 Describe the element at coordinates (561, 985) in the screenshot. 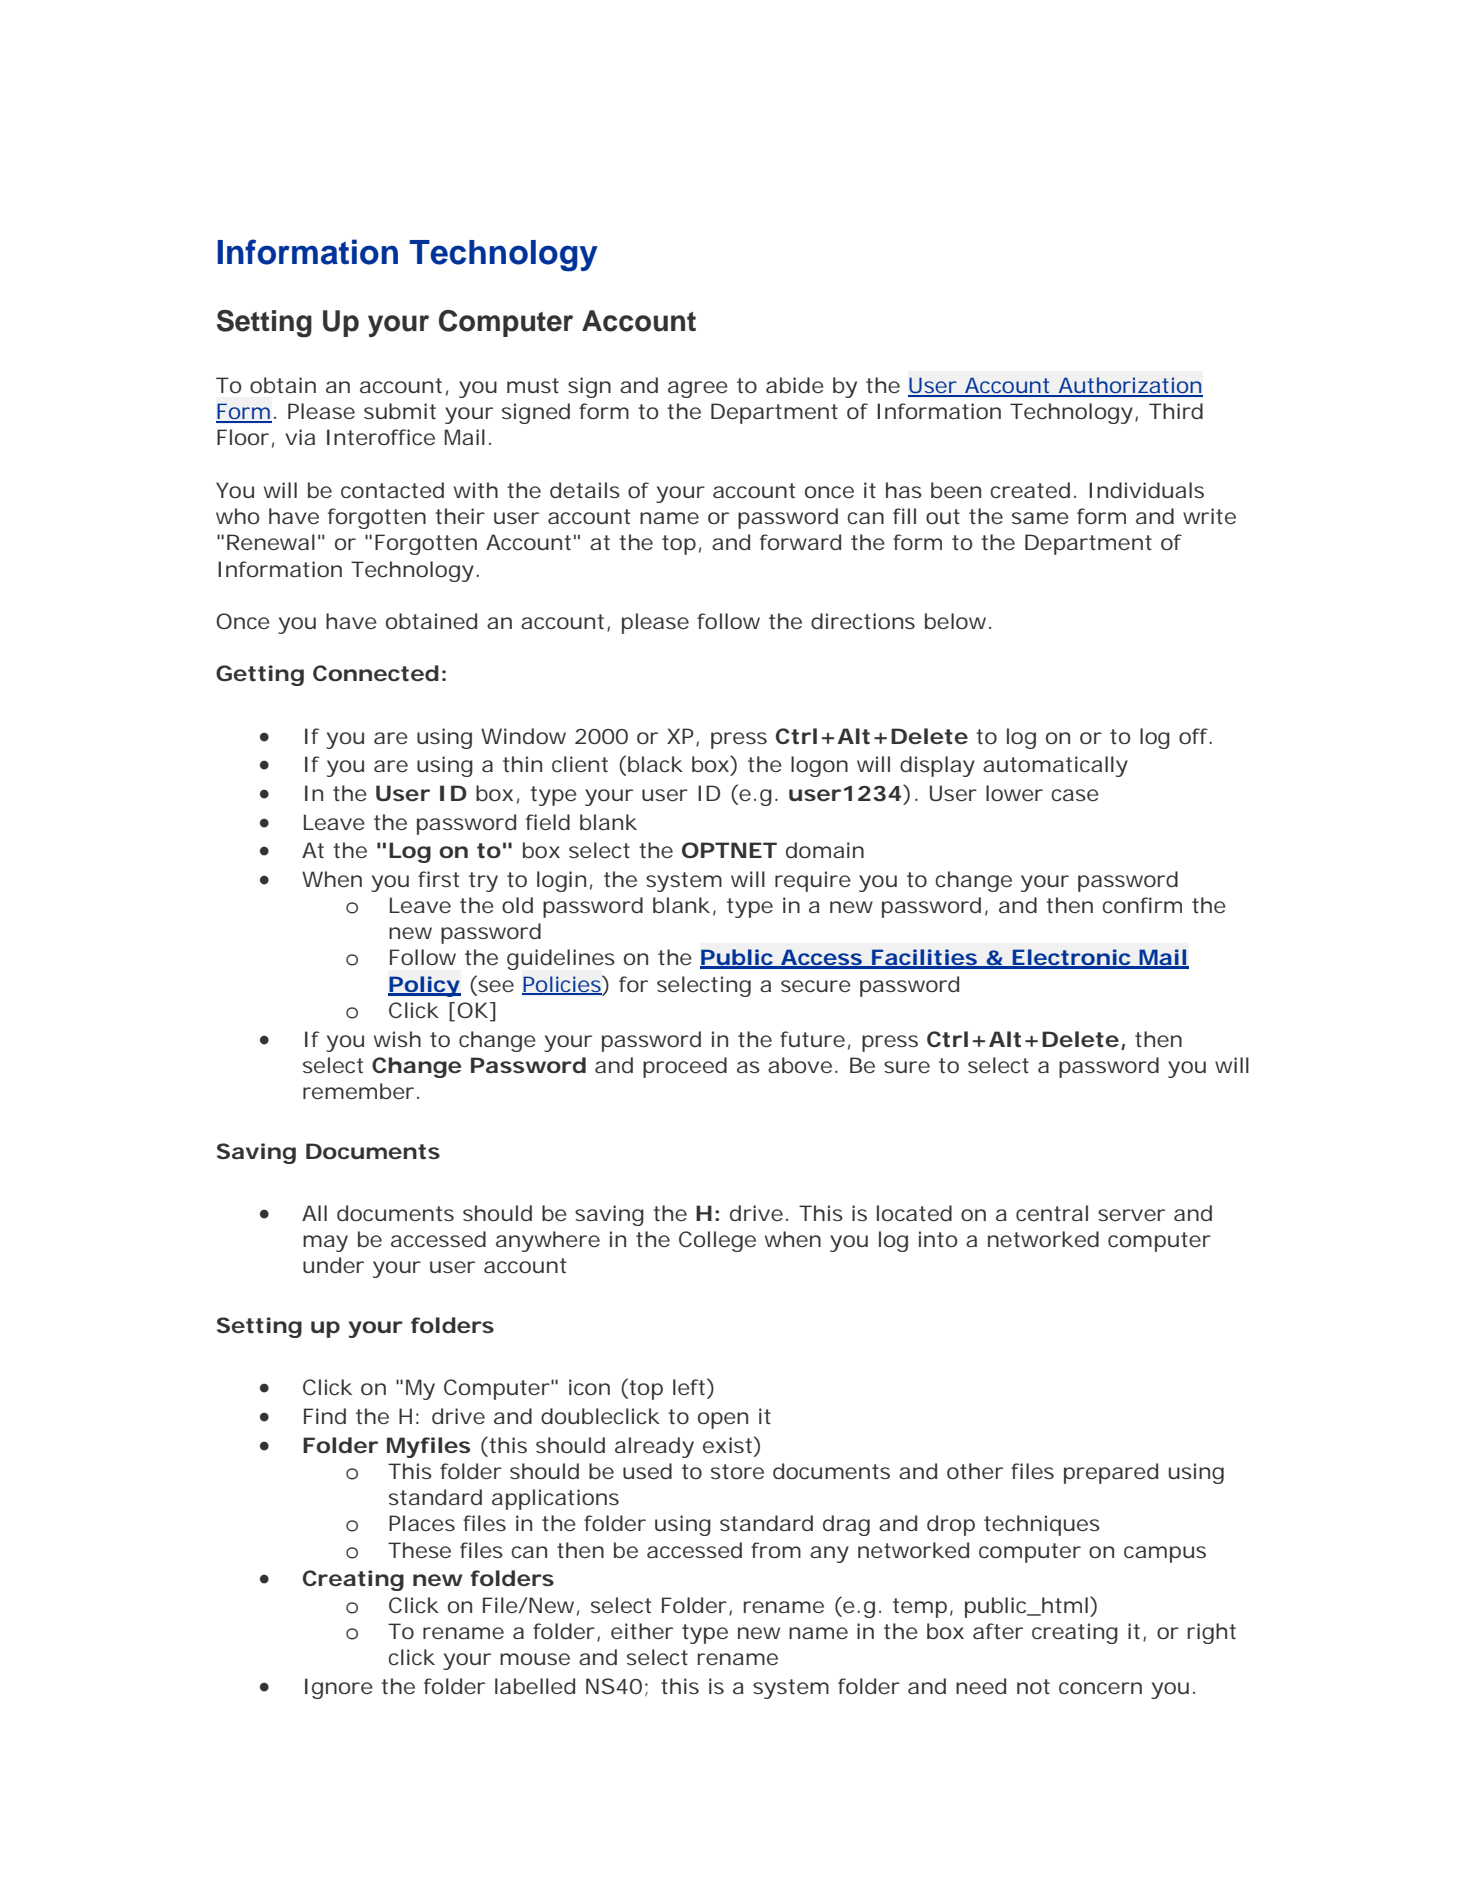

I see `Policies` at that location.
